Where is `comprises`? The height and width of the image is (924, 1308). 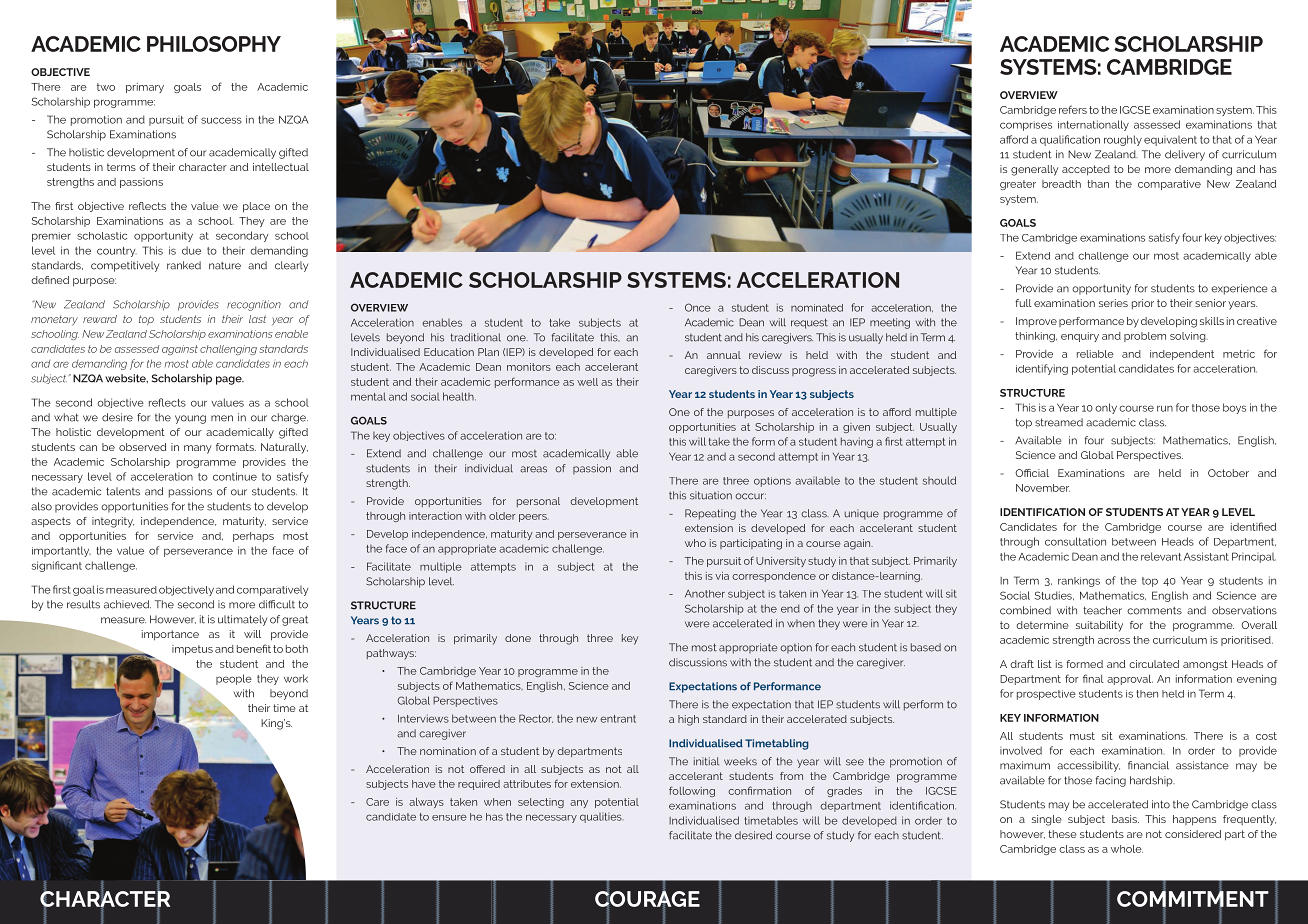
comprises is located at coordinates (1026, 126).
